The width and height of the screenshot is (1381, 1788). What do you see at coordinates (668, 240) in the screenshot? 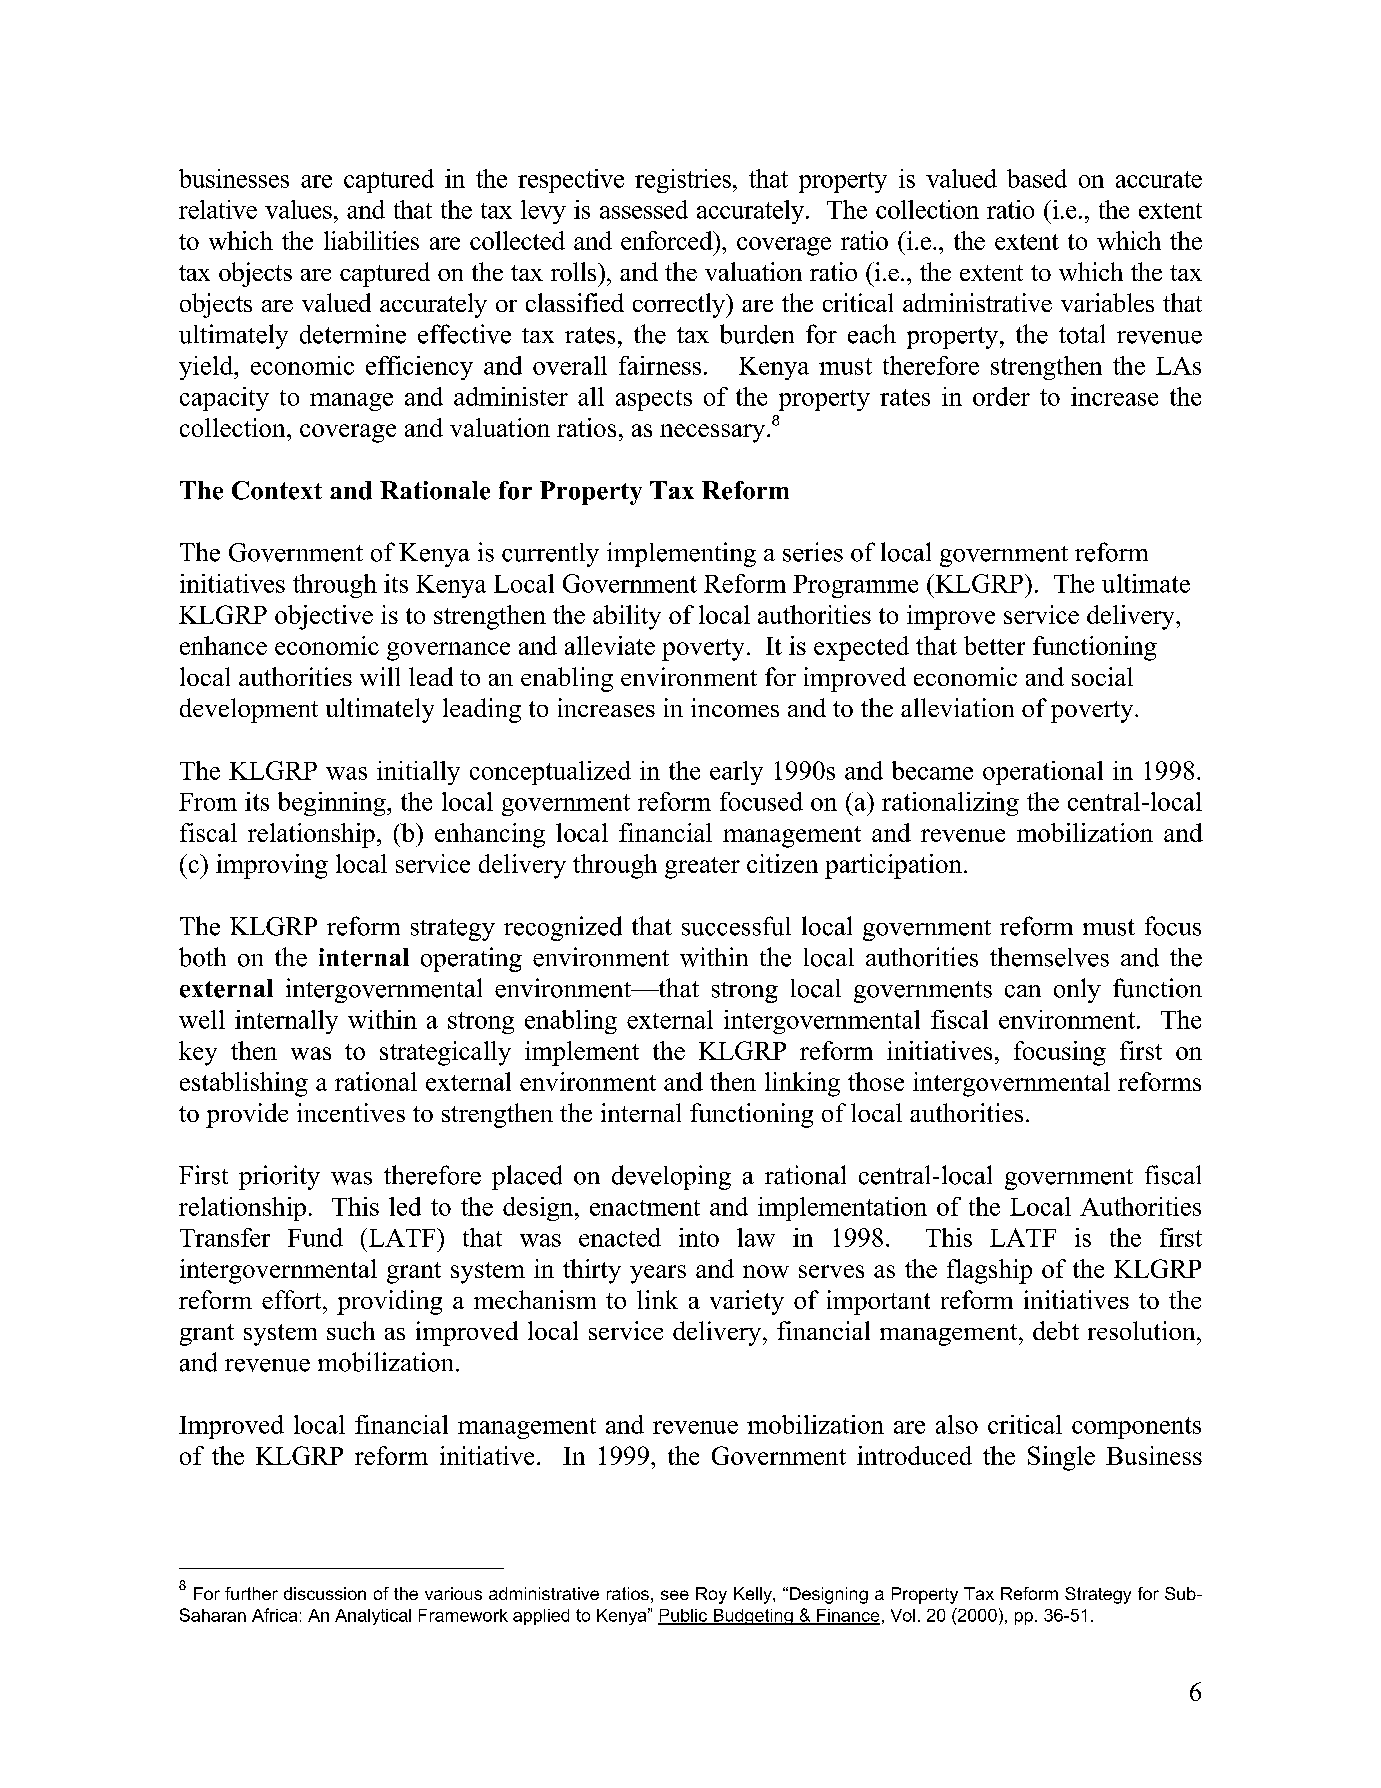
I see `enforced` at bounding box center [668, 240].
